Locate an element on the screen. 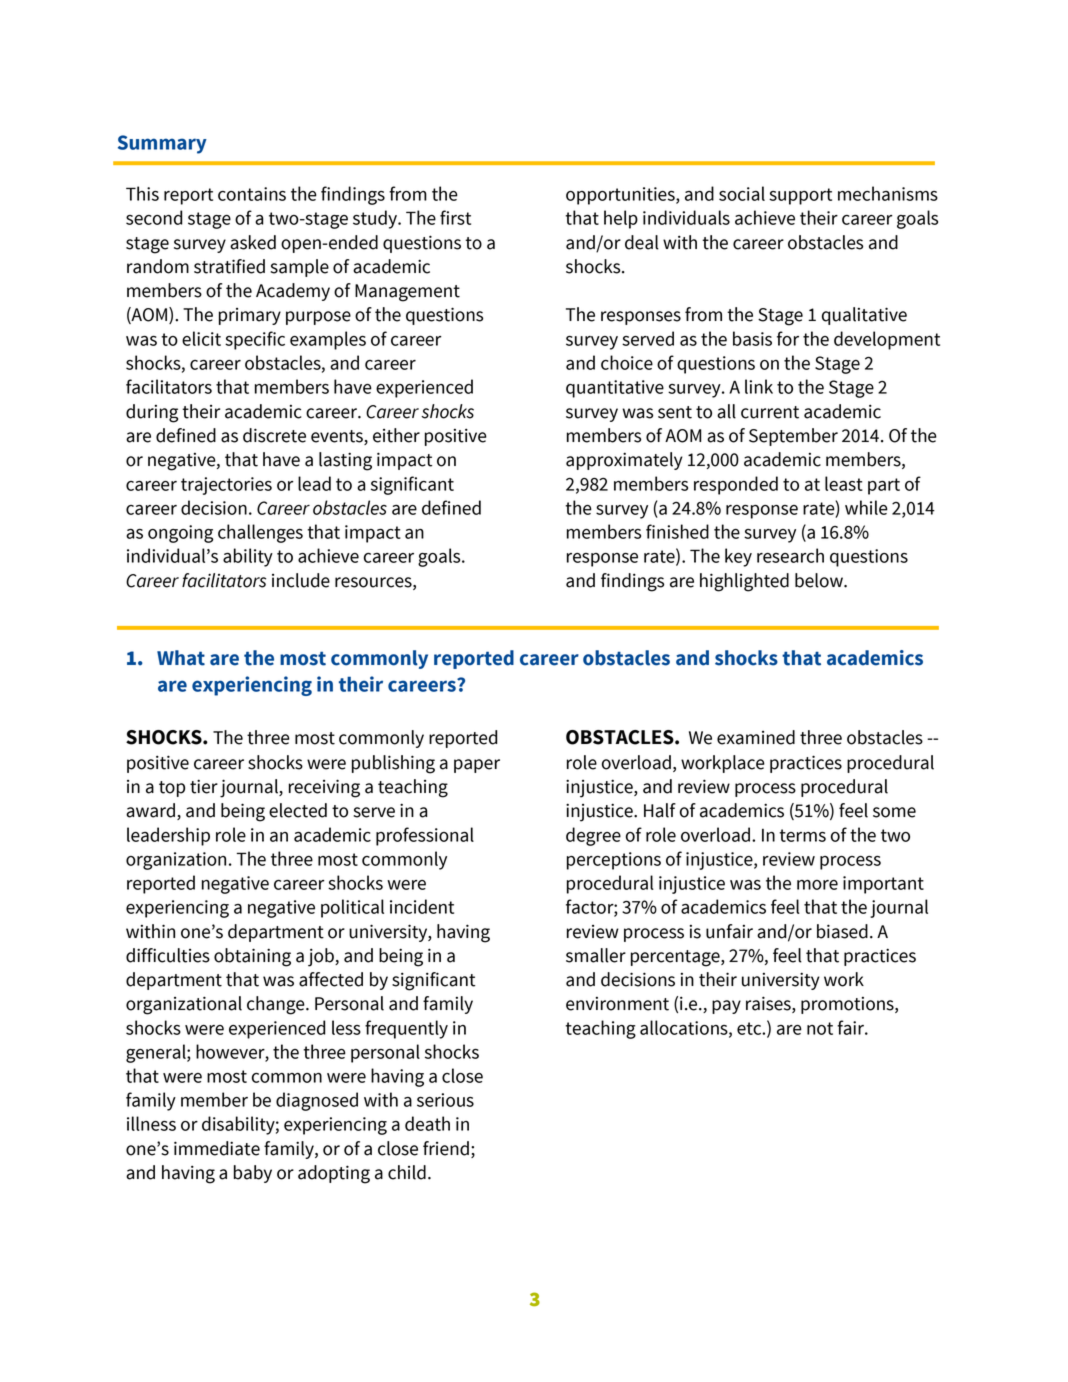 The height and width of the screenshot is (1382, 1068). contains is located at coordinates (252, 194).
